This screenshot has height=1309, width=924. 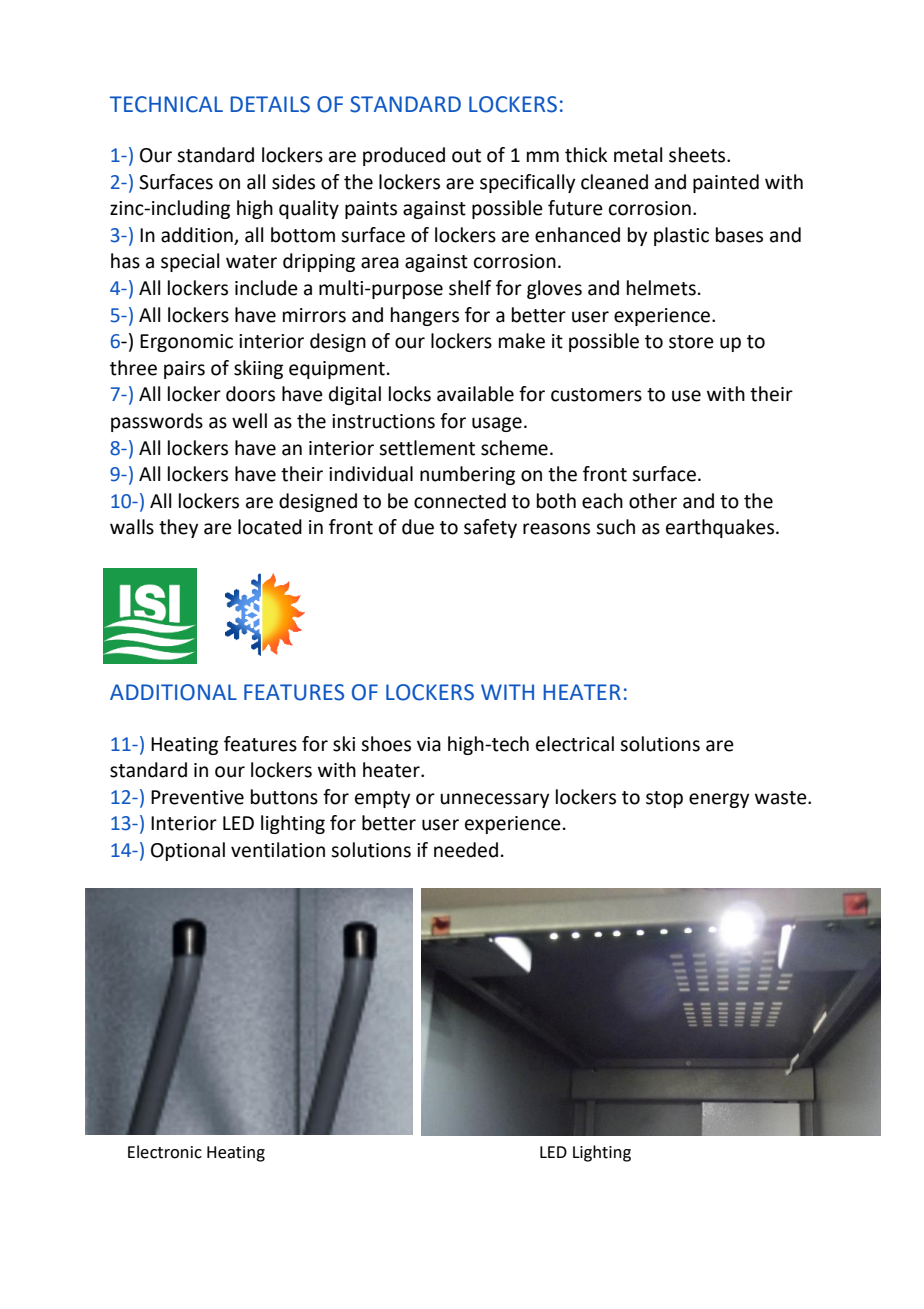 What do you see at coordinates (270, 104) in the screenshot?
I see `DETAILS` at bounding box center [270, 104].
